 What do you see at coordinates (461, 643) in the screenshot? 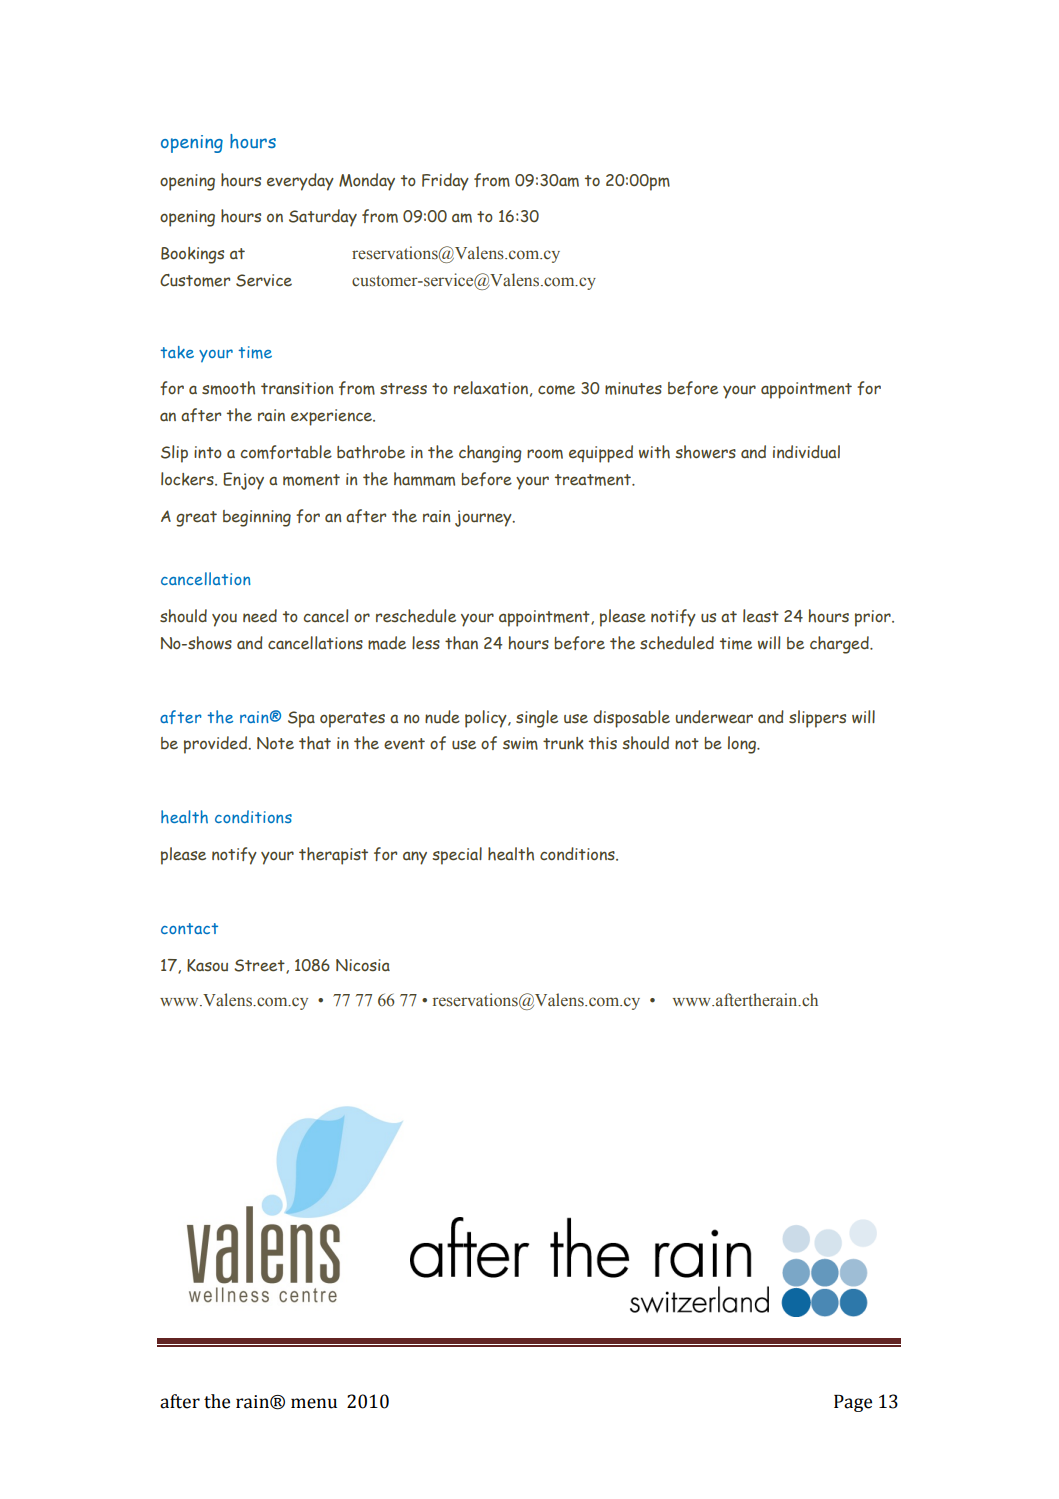
I see `than` at bounding box center [461, 643].
